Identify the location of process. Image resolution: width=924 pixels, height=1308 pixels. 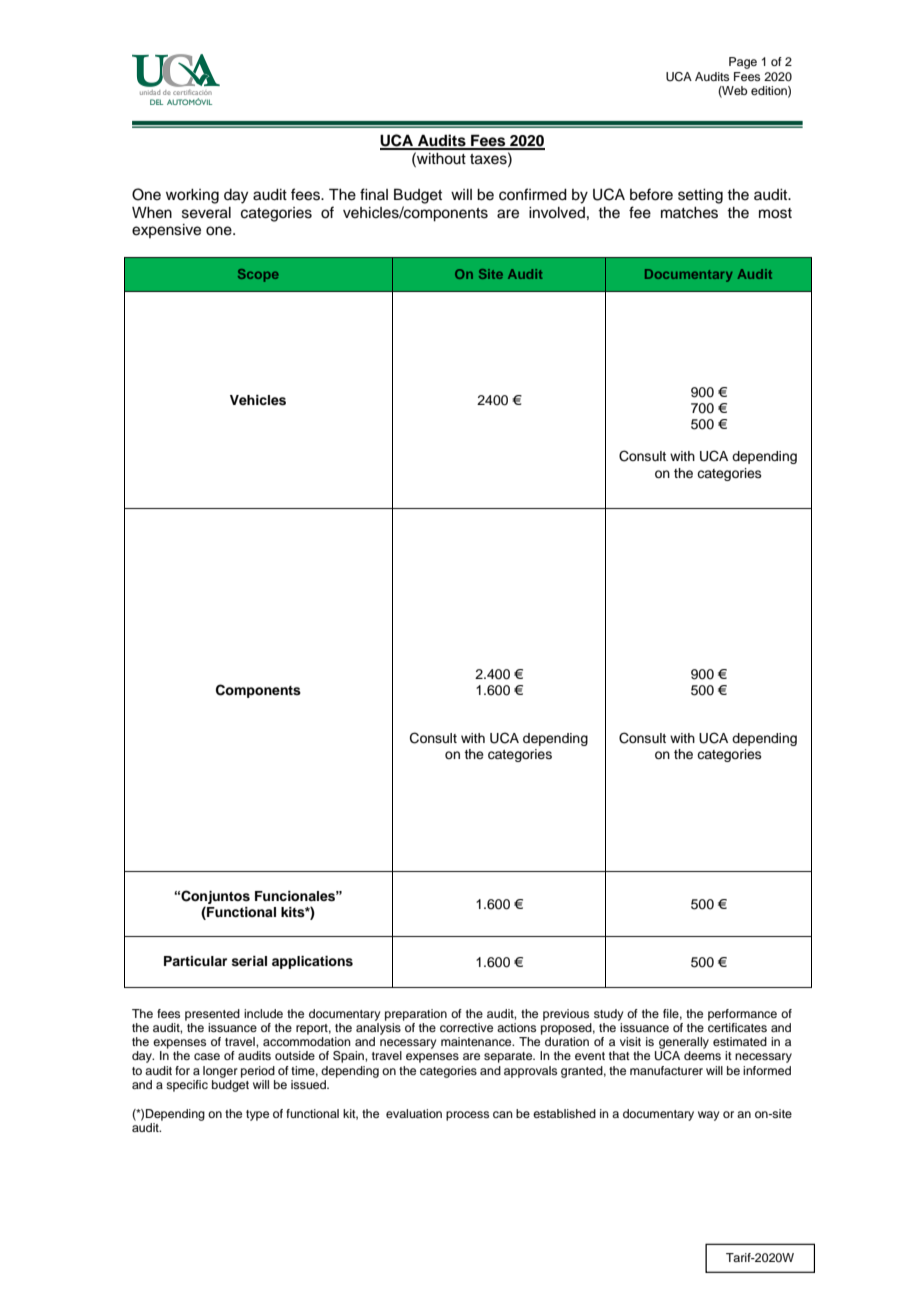
(467, 1116).
